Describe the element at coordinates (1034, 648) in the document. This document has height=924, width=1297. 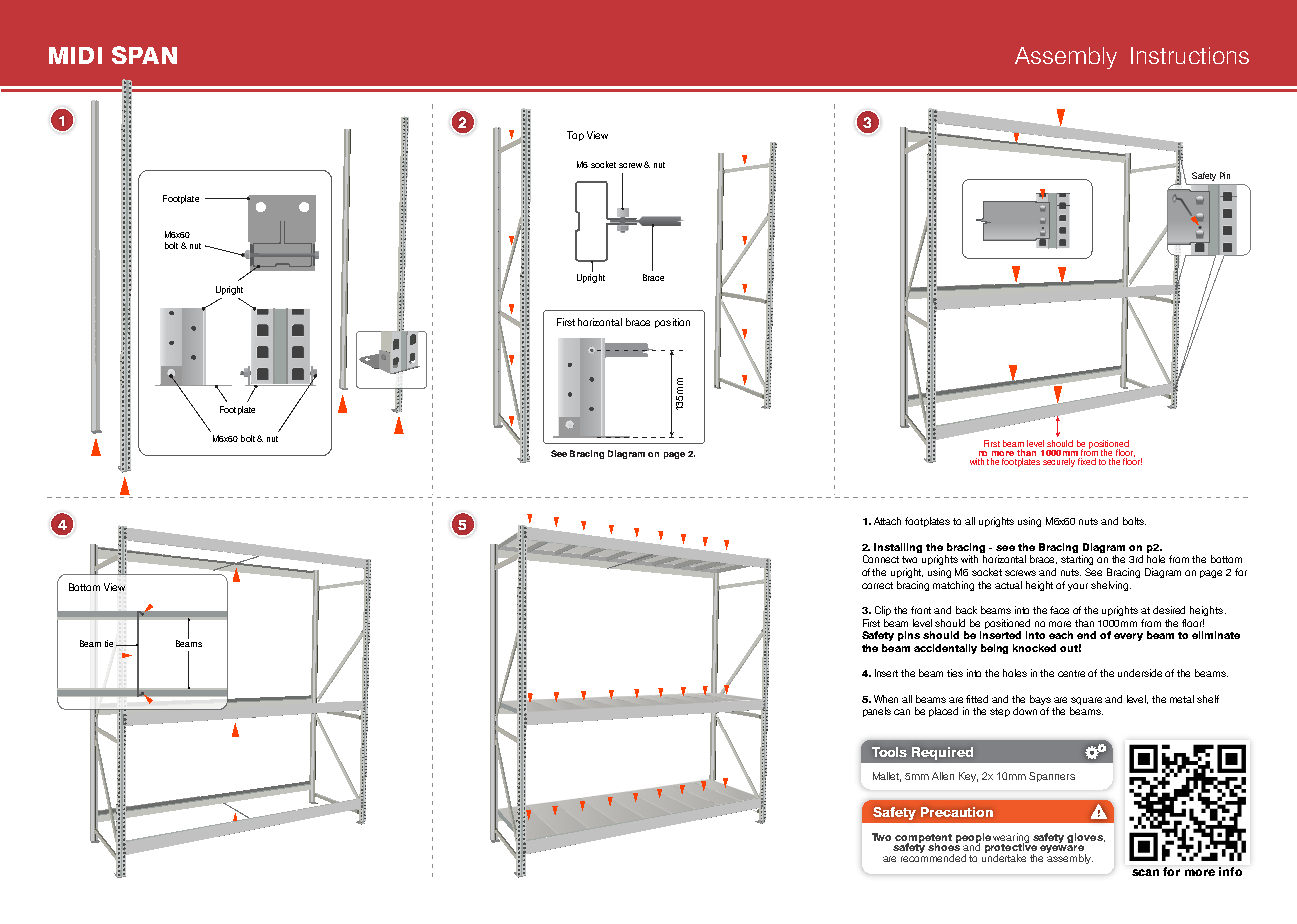
I see `knocked` at that location.
